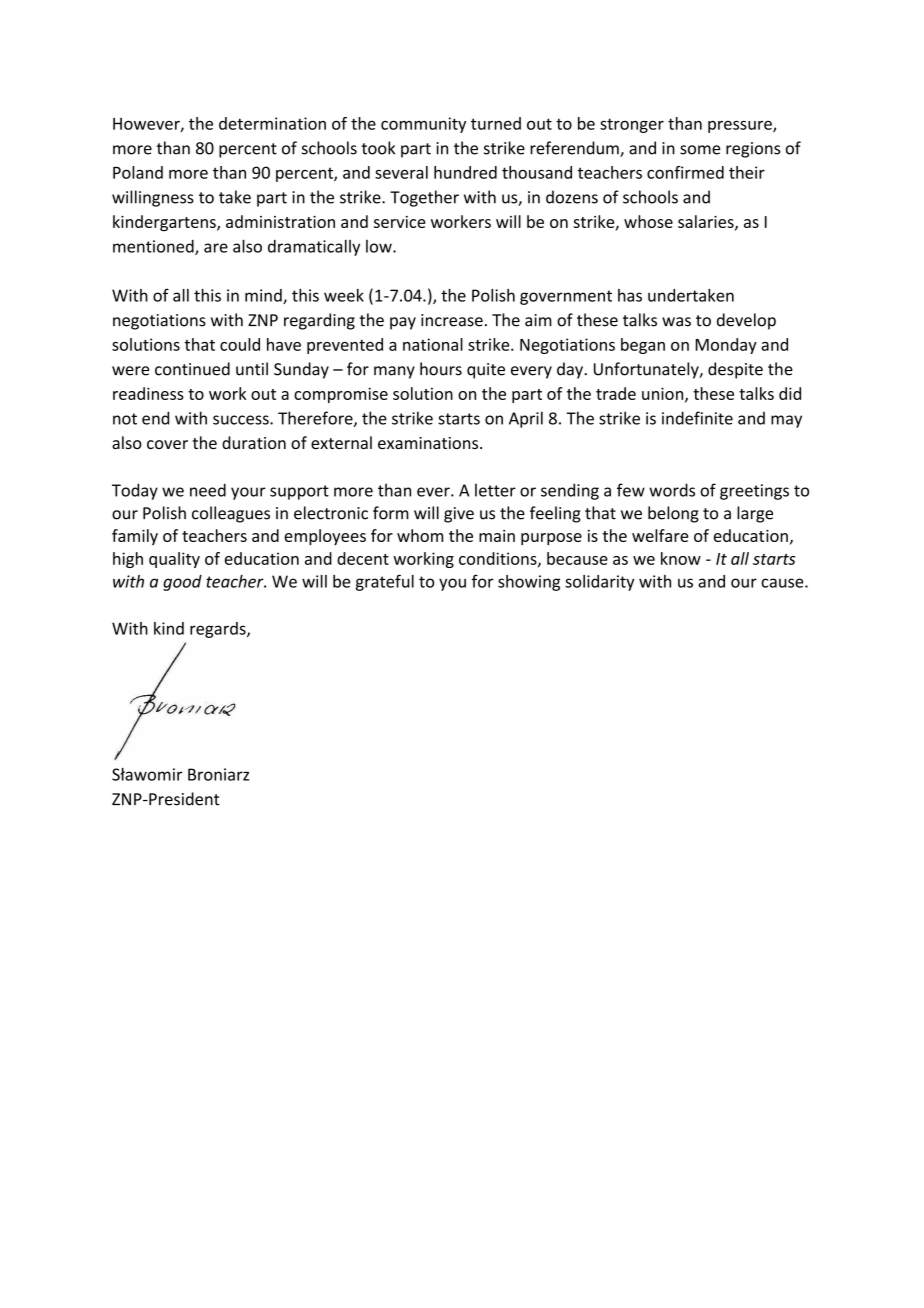 This image has width=924, height=1308. I want to click on community, so click(423, 125).
